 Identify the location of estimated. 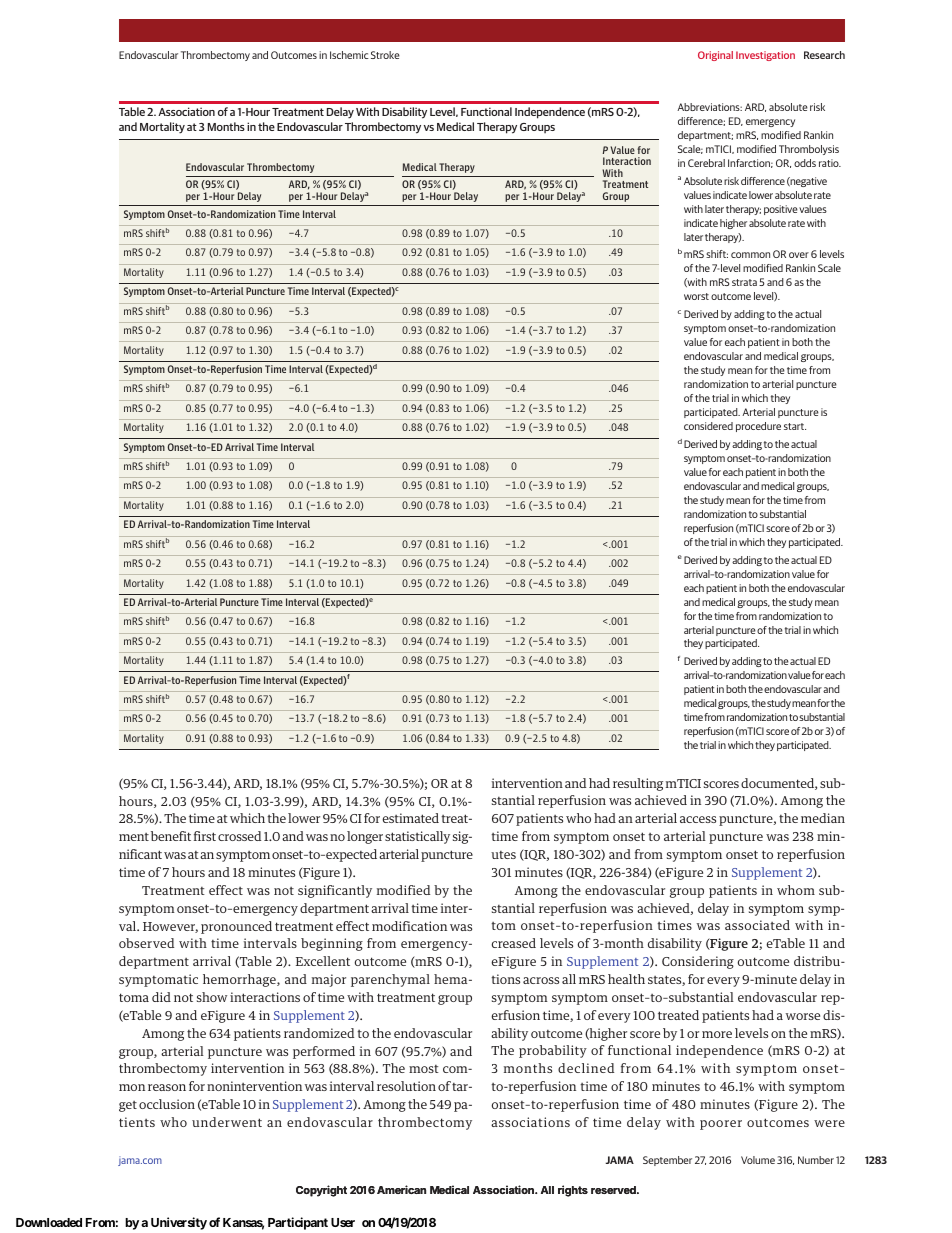
(412, 818).
